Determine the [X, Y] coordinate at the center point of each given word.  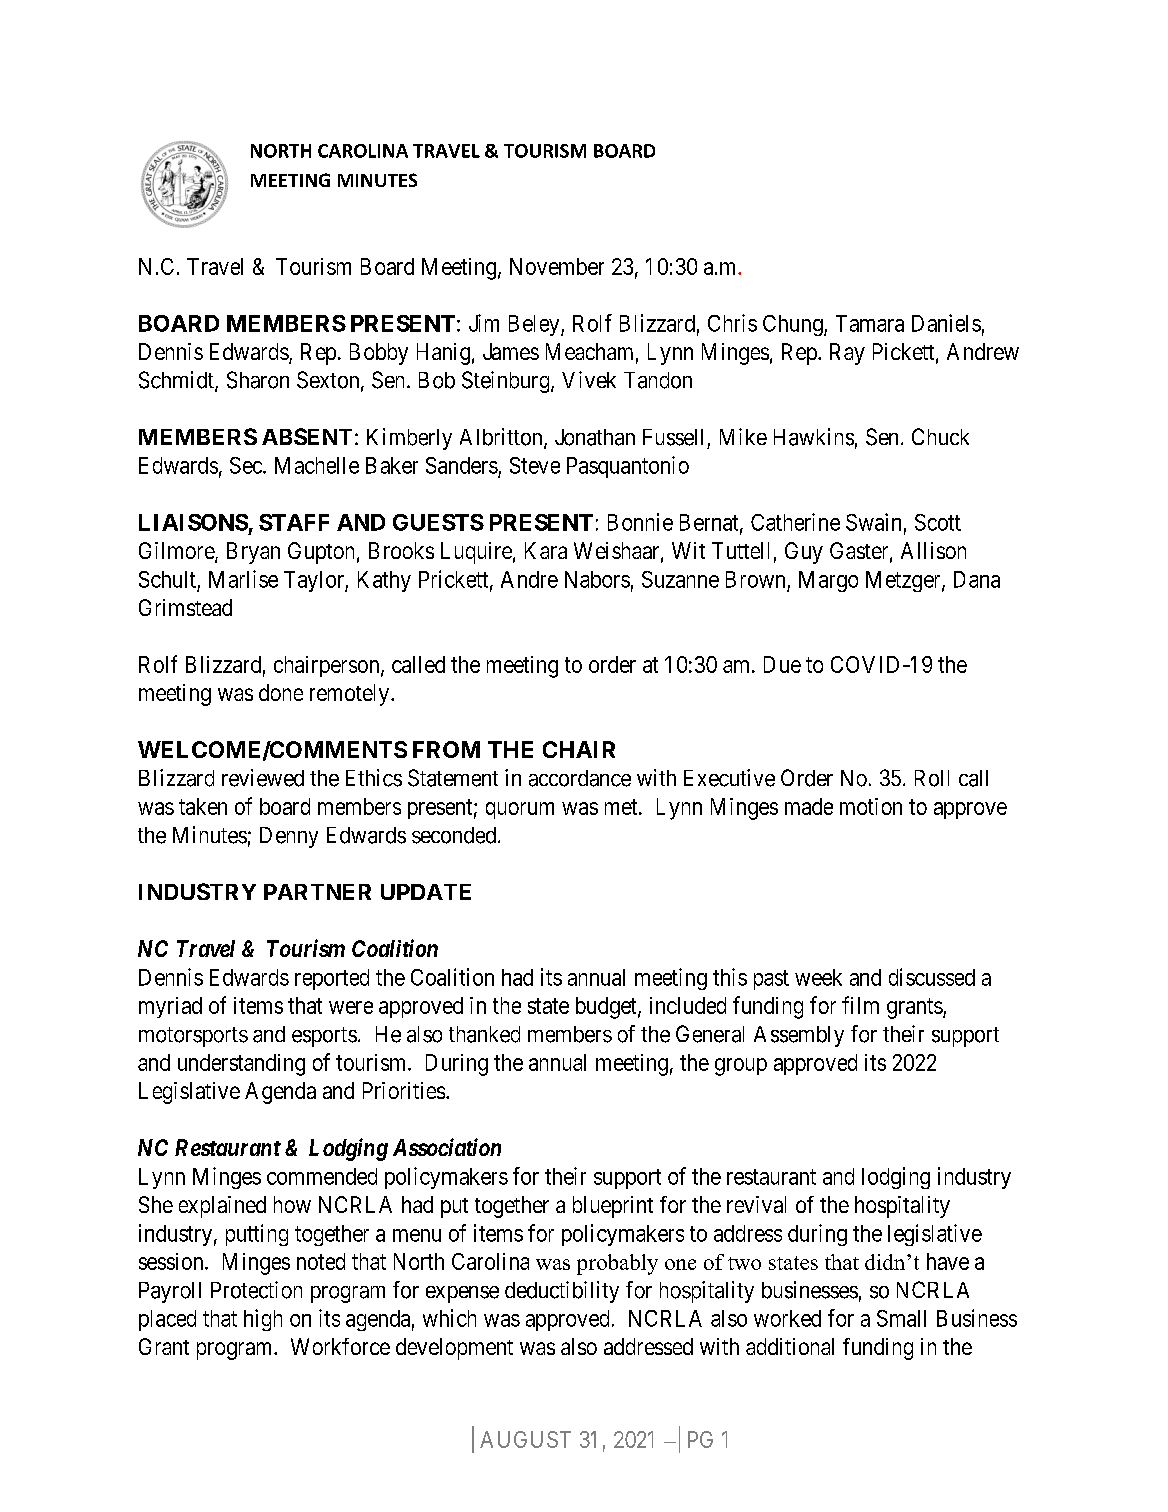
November [557, 266]
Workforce [340, 1346]
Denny [289, 837]
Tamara [870, 323]
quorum [520, 810]
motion [871, 806]
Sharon [258, 380]
